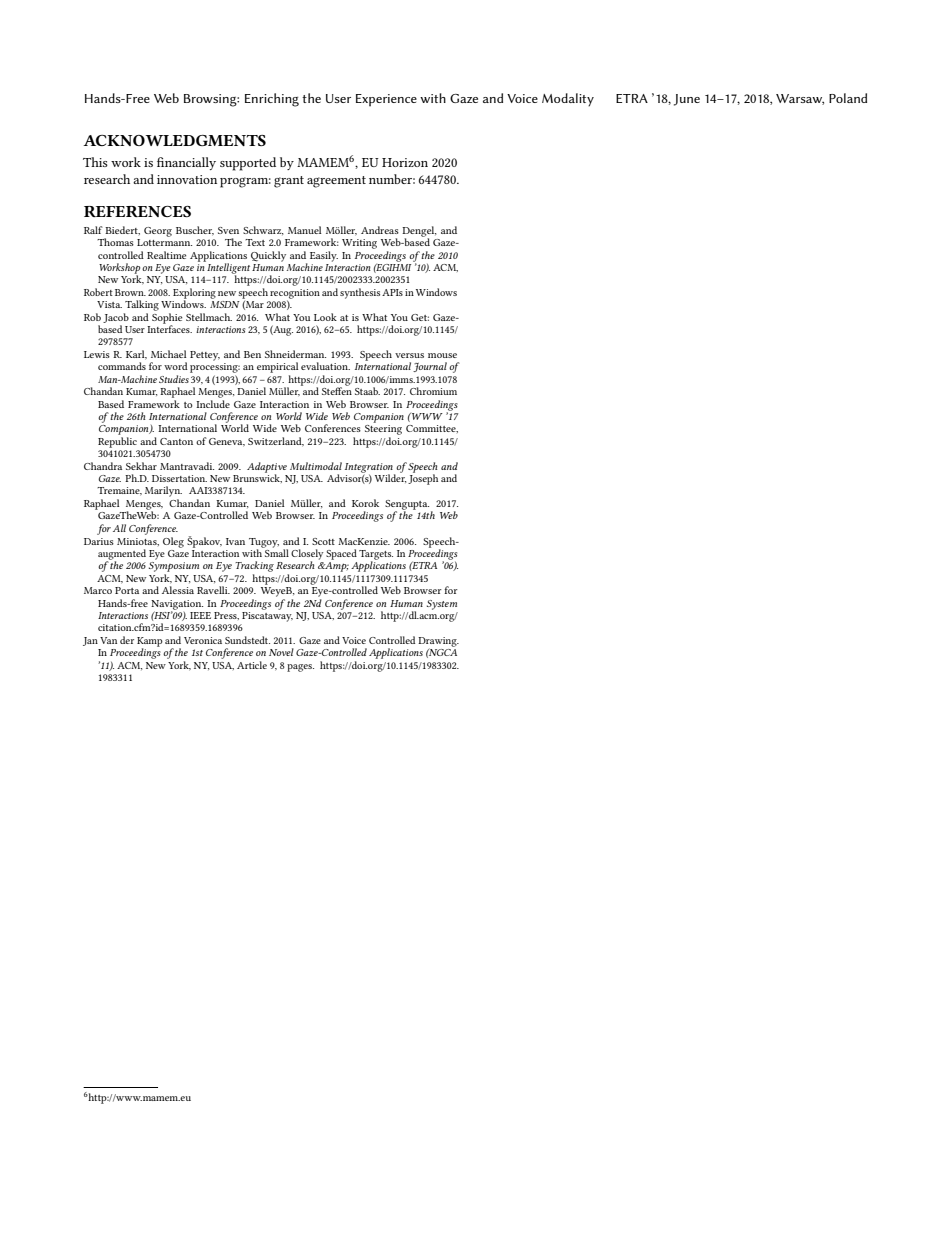 This page has height=1233, width=952. I want to click on Studies, so click(174, 379).
